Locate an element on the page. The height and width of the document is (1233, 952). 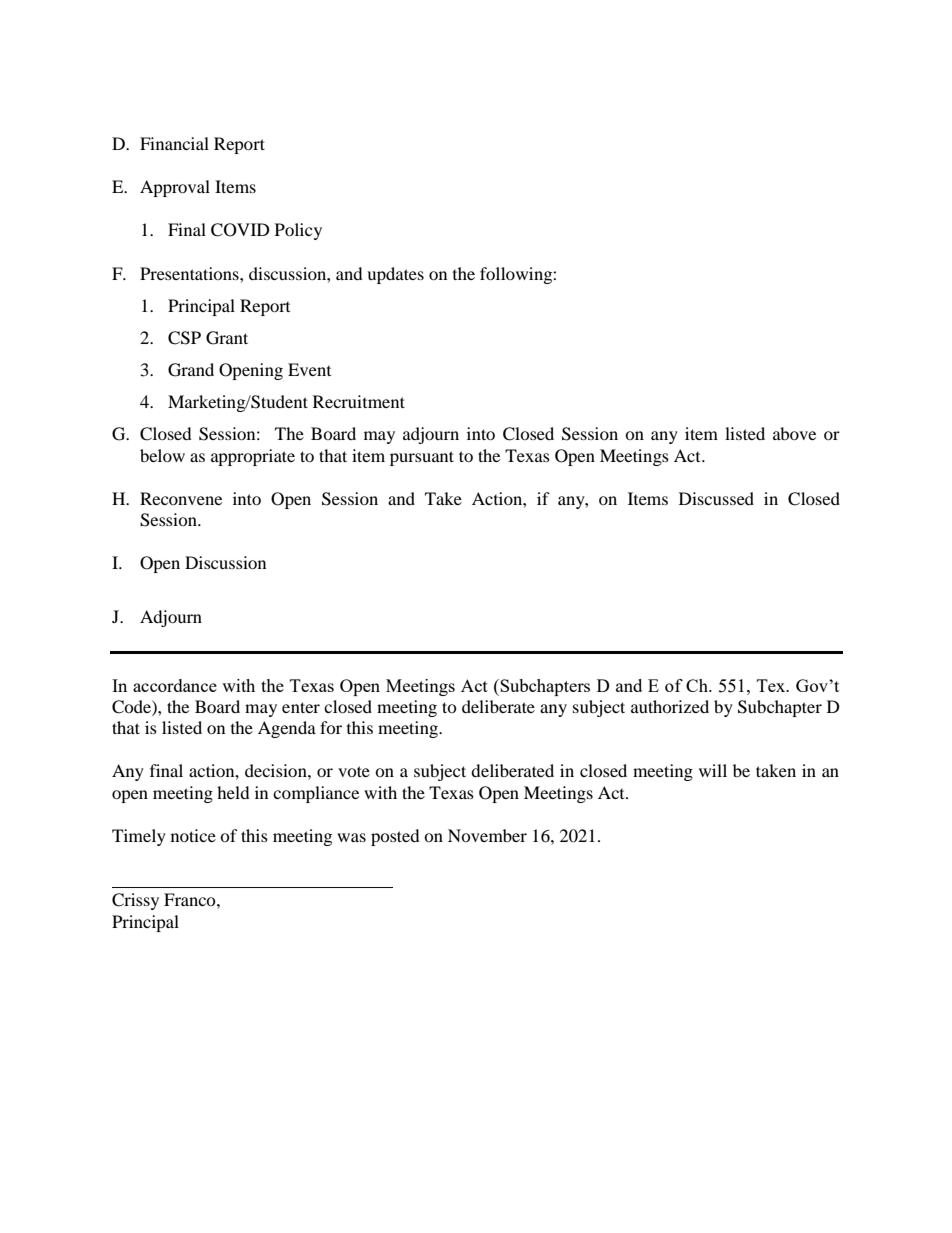
updates is located at coordinates (395, 275).
